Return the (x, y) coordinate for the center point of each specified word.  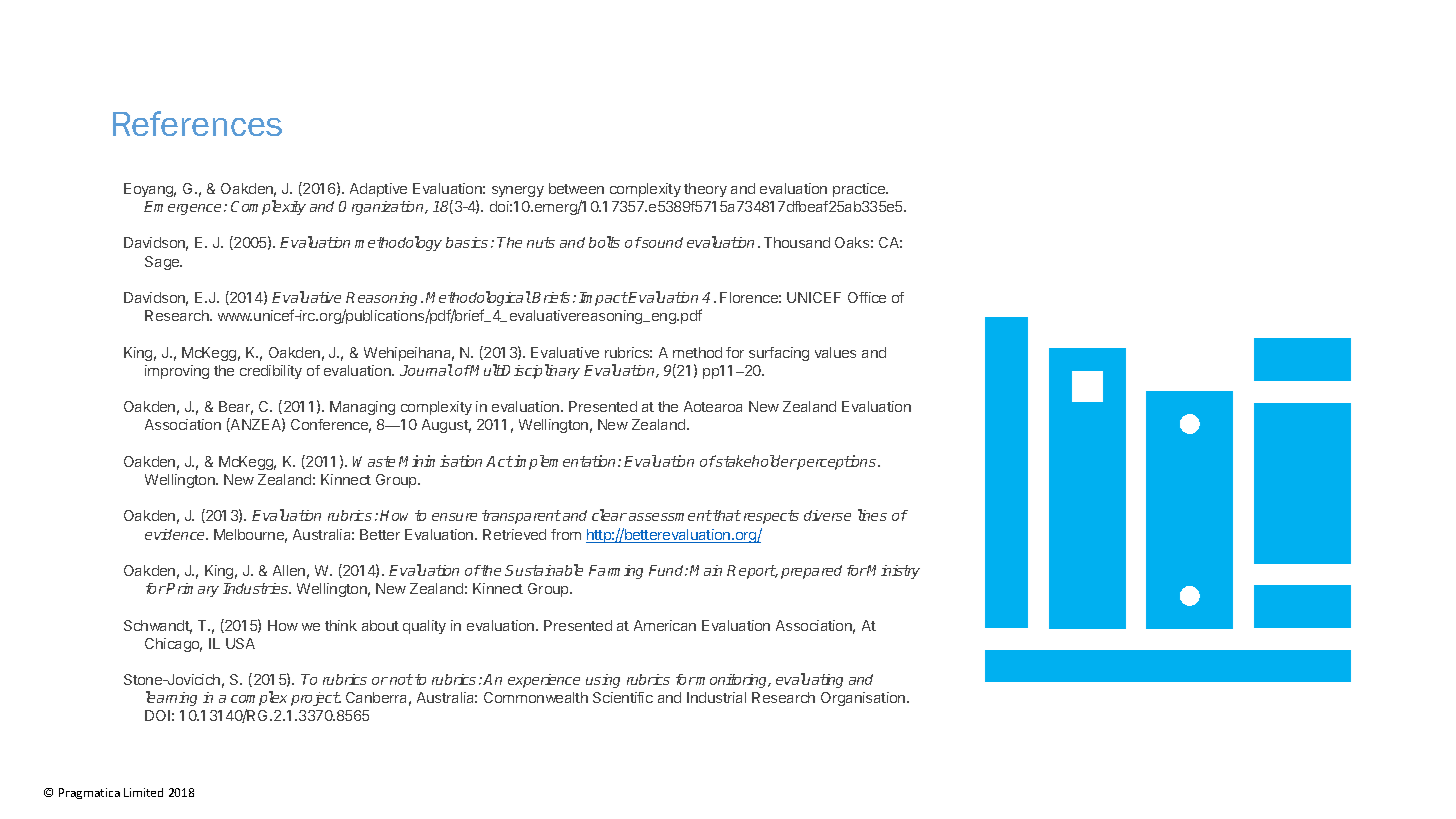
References (197, 123)
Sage (163, 263)
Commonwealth (536, 697)
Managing (362, 408)
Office (867, 297)
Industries (257, 588)
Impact (603, 299)
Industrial (716, 697)
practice (860, 190)
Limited (143, 792)
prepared (811, 572)
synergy (518, 191)
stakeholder (756, 461)
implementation (565, 462)
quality (424, 627)
